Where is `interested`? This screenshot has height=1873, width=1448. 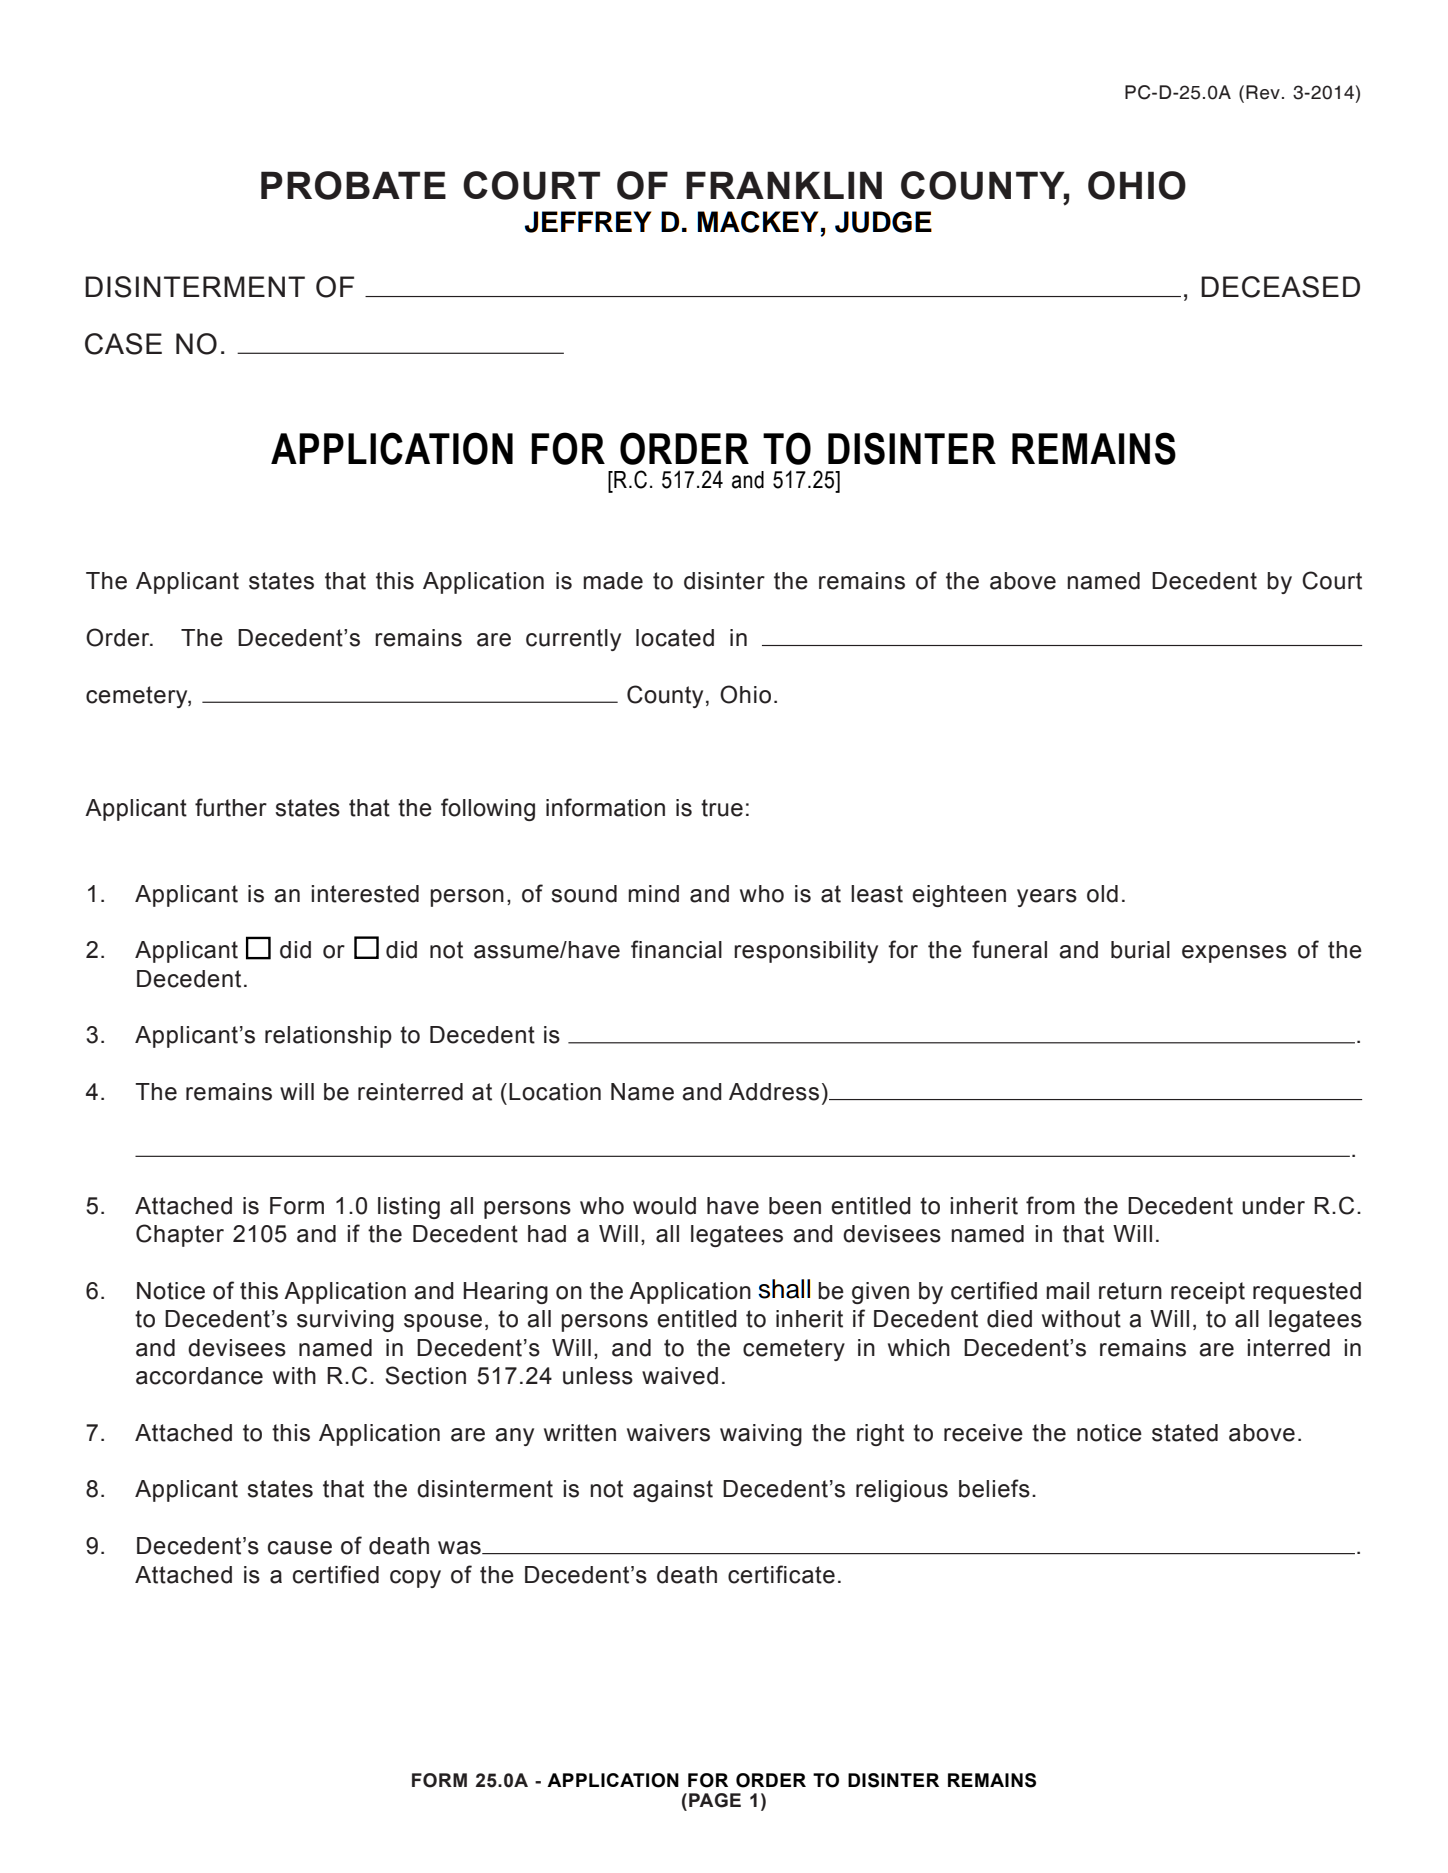 interested is located at coordinates (365, 894).
